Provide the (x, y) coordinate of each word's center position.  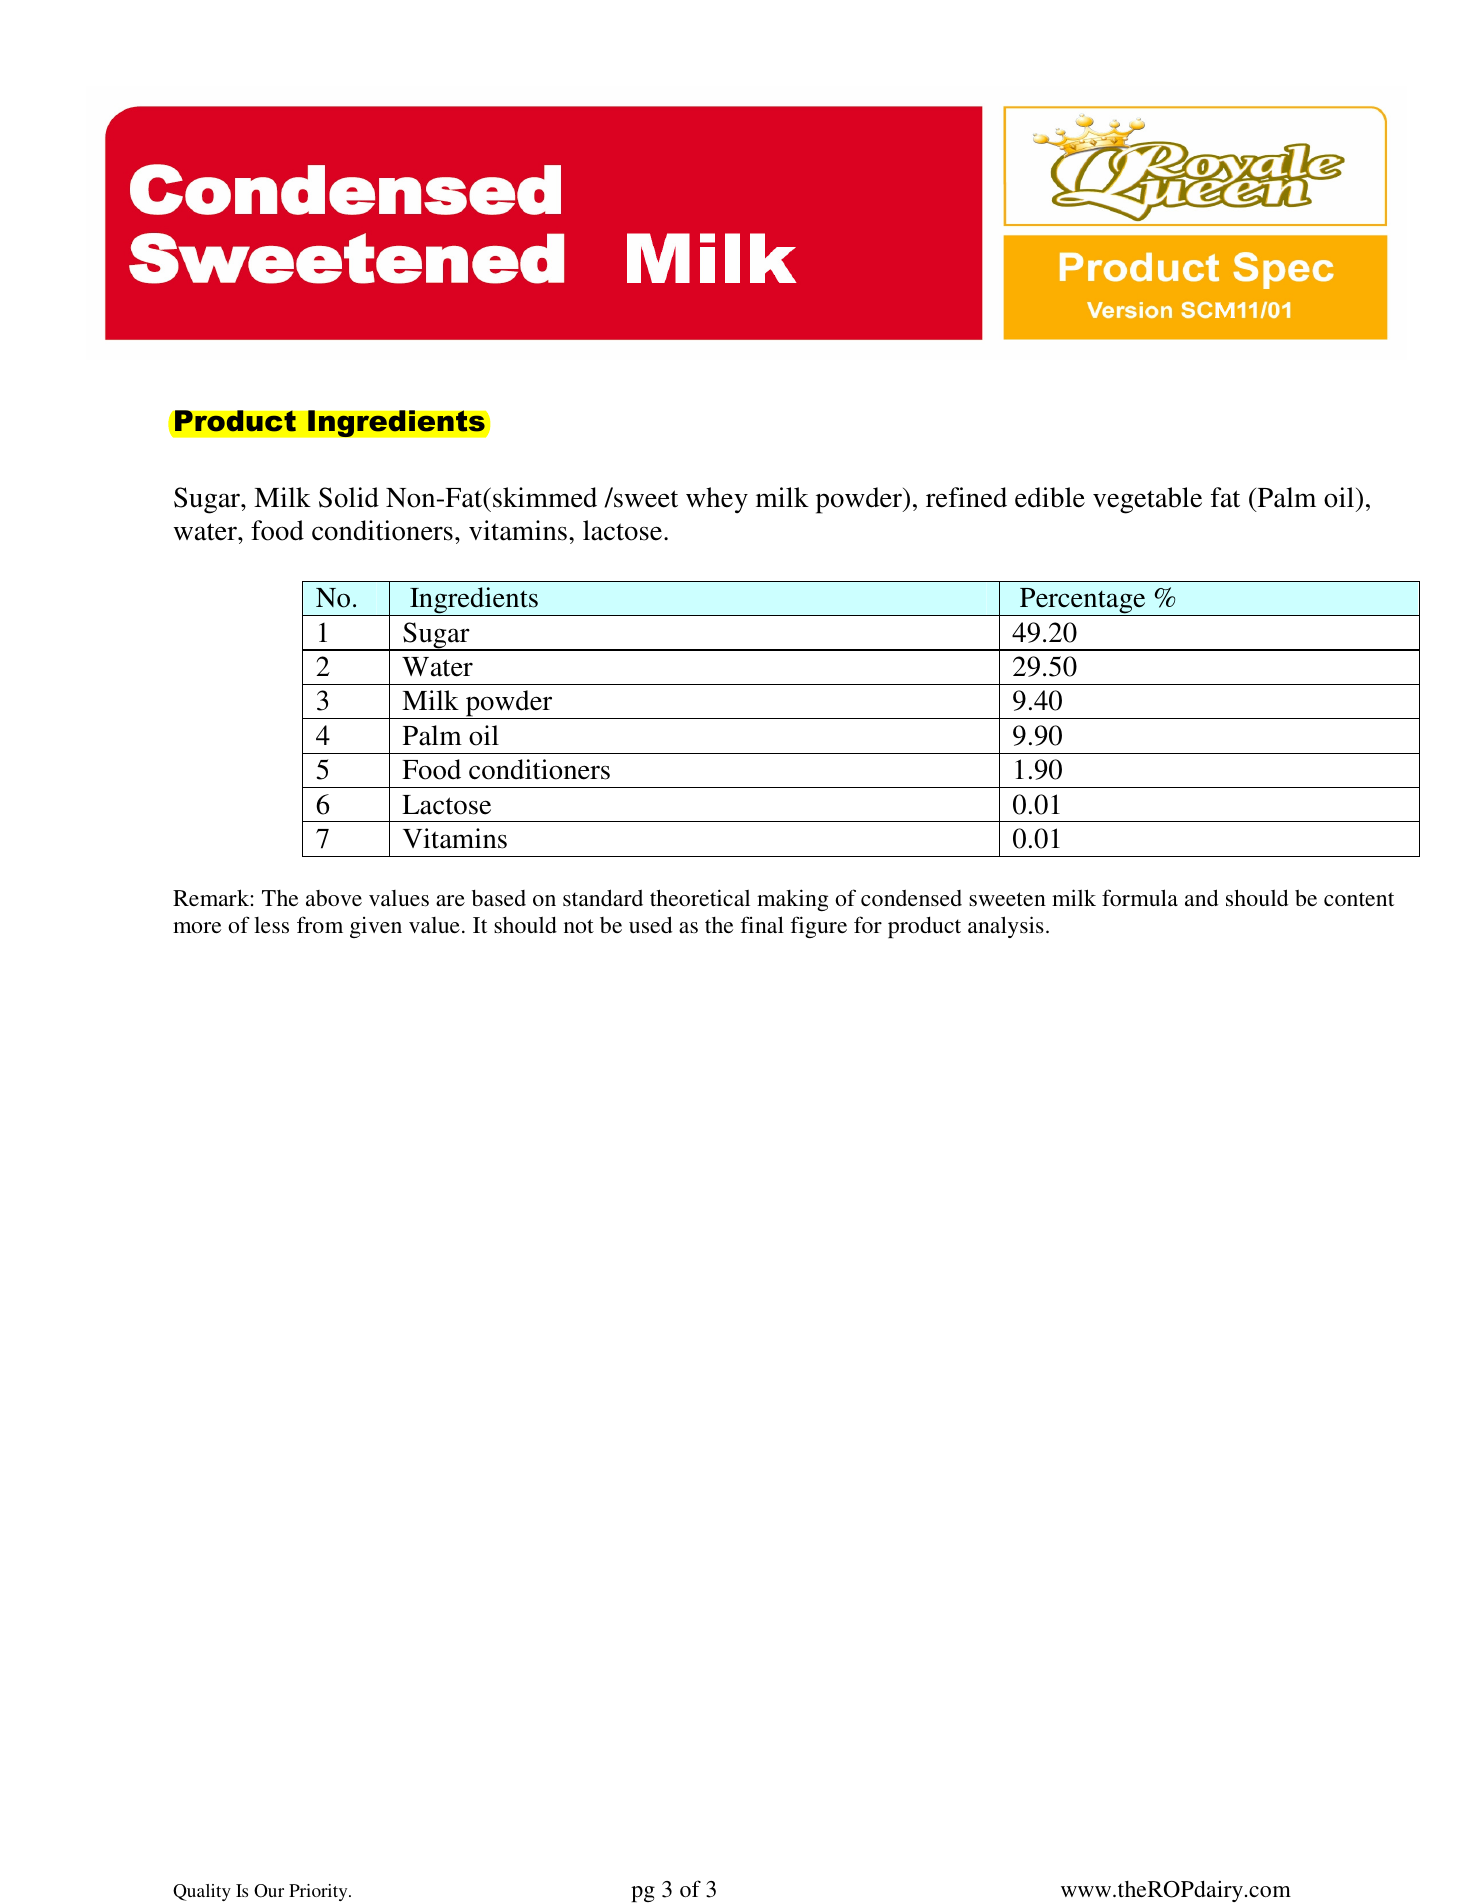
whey (717, 500)
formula (1140, 897)
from (320, 924)
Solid (349, 497)
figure (819, 927)
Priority (319, 1892)
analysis (1006, 927)
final (762, 924)
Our (269, 1891)
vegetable (1147, 500)
